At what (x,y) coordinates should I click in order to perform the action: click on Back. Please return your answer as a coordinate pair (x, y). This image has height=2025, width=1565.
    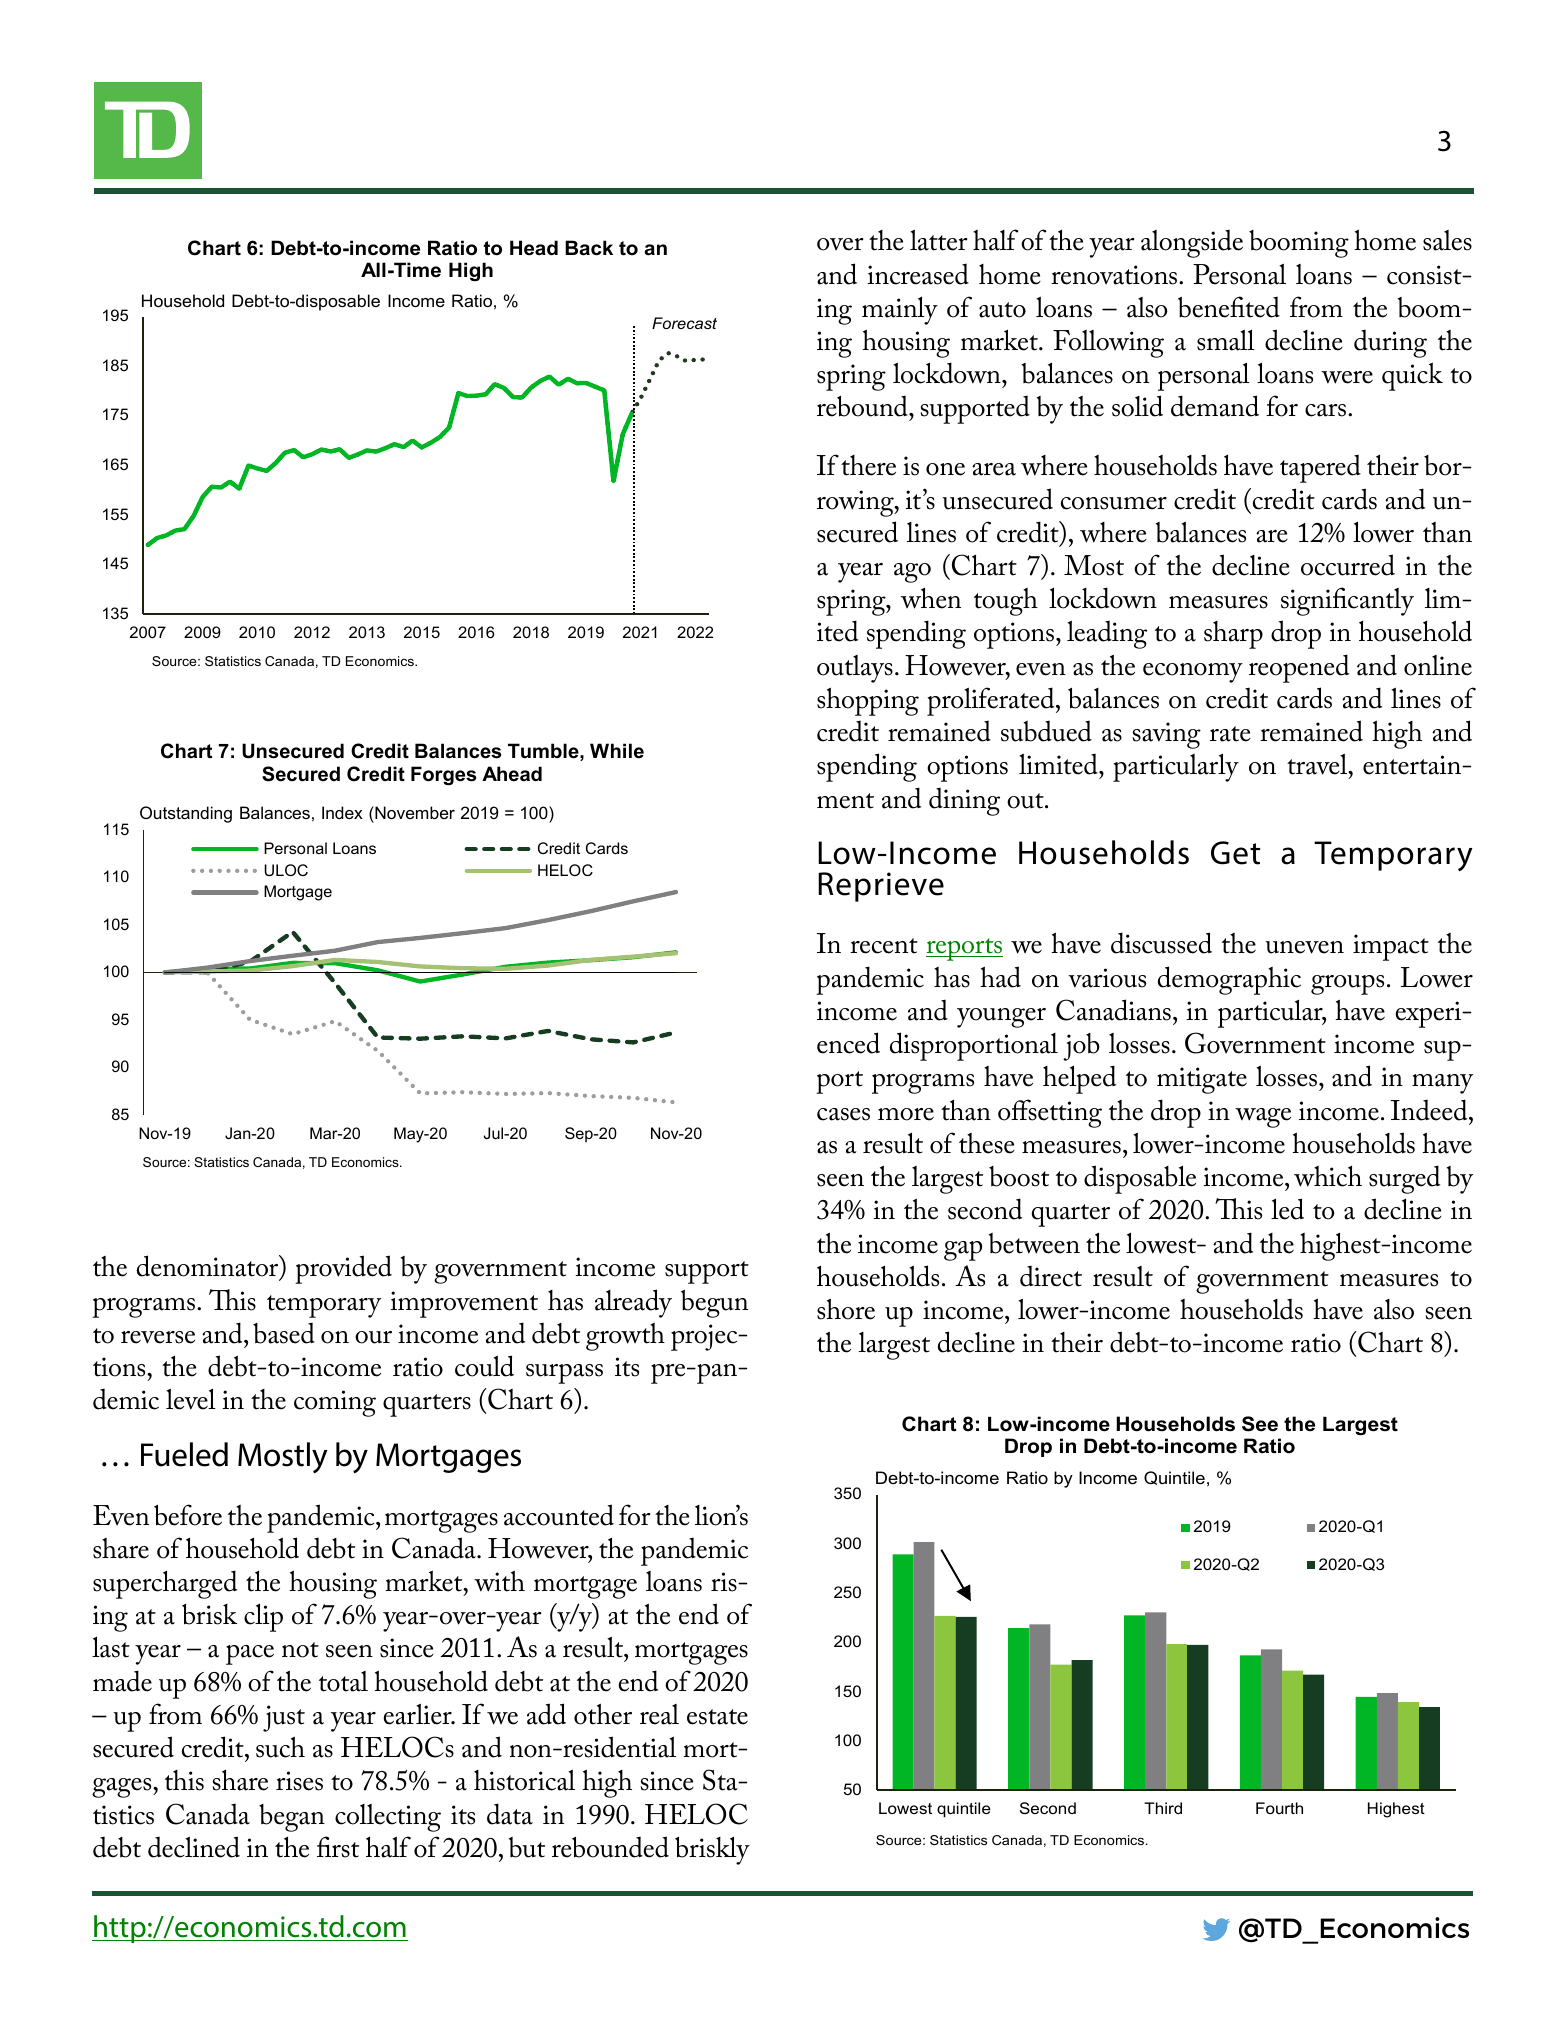
    Looking at the image, I should click on (589, 248).
